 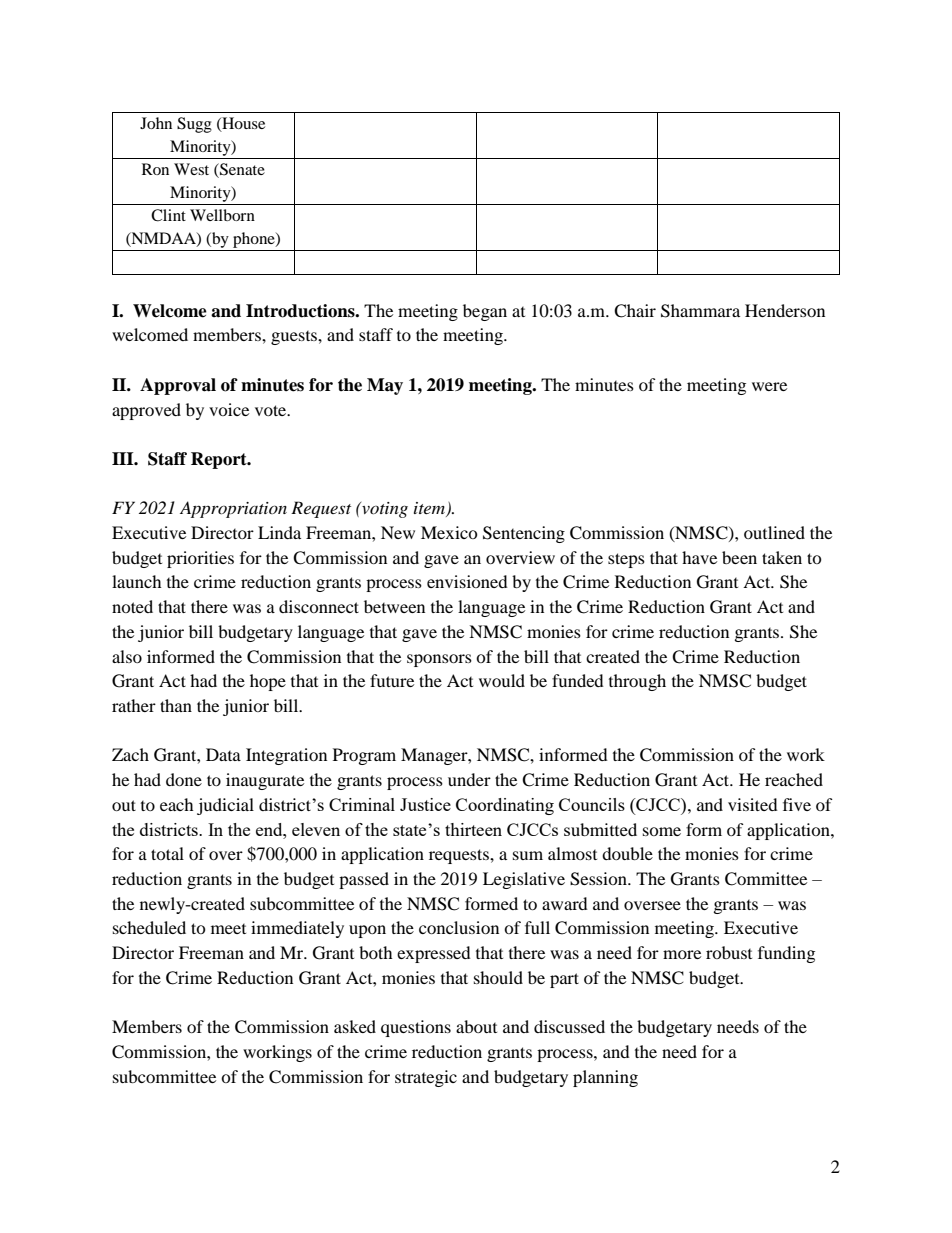 What do you see at coordinates (785, 310) in the page?
I see `Henderson` at bounding box center [785, 310].
